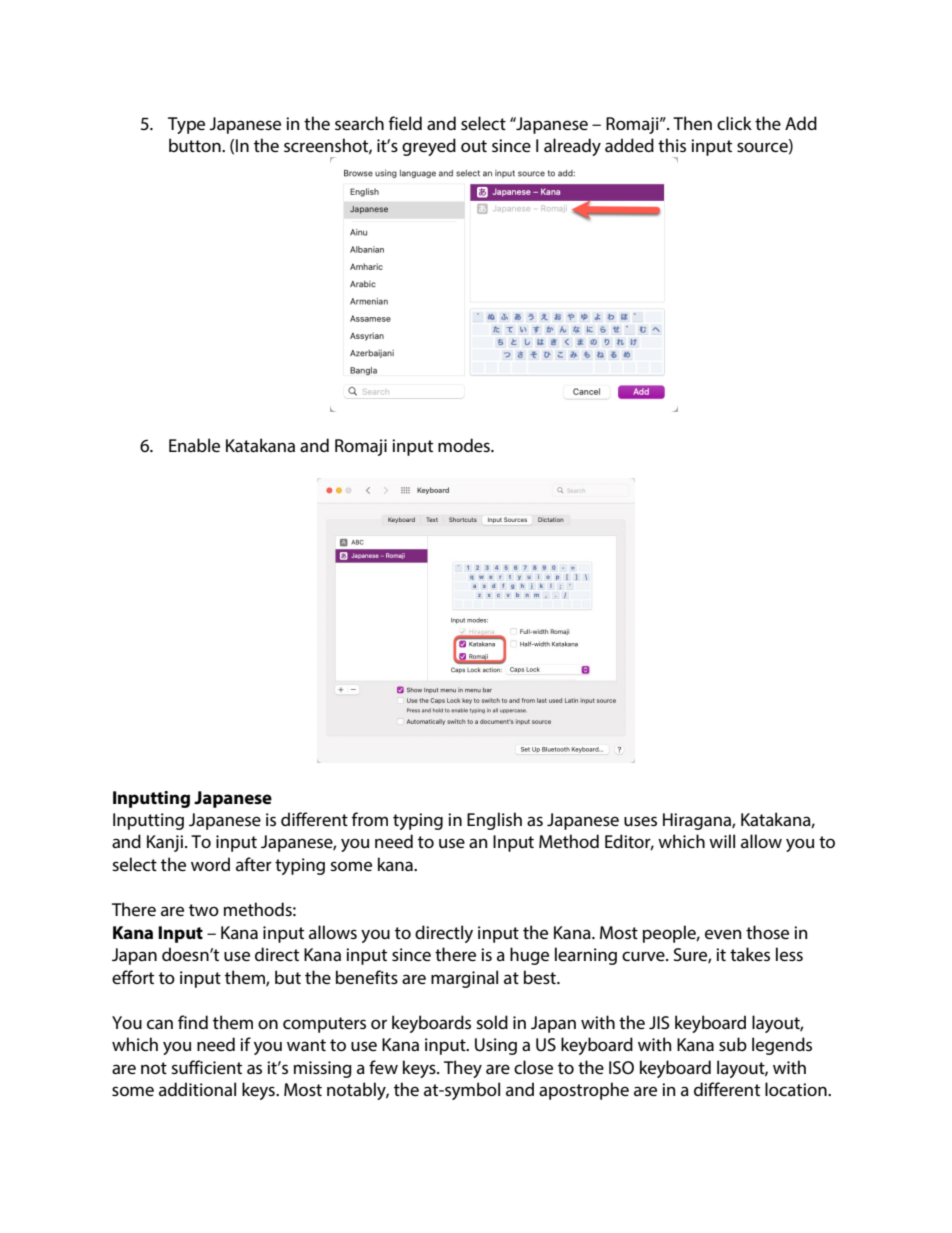 This screenshot has width=952, height=1233. I want to click on modes, so click(465, 445).
